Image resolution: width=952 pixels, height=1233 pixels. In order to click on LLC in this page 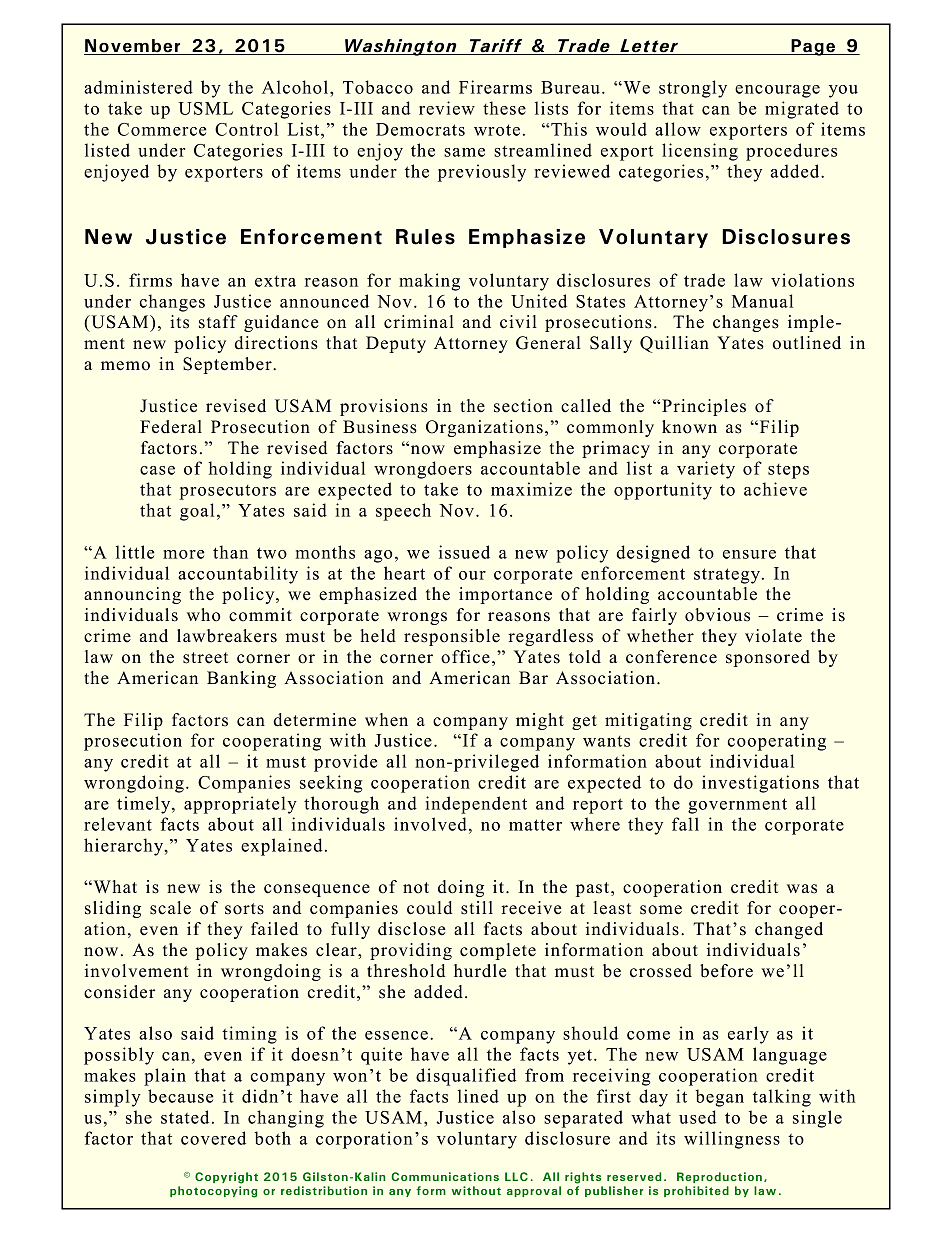, I will do `click(516, 1176)`.
